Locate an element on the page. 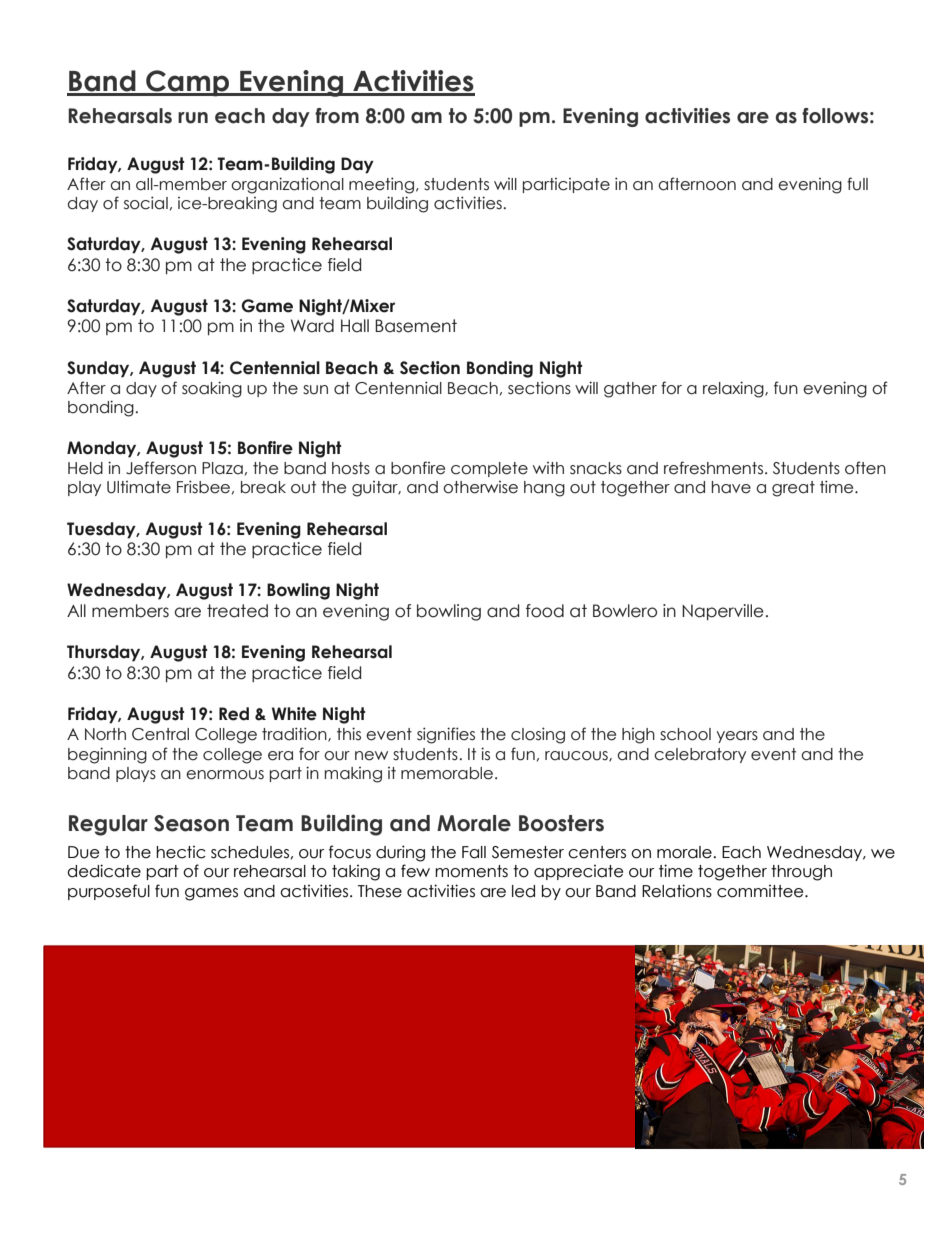 This document has width=952, height=1233. Basement is located at coordinates (416, 326).
